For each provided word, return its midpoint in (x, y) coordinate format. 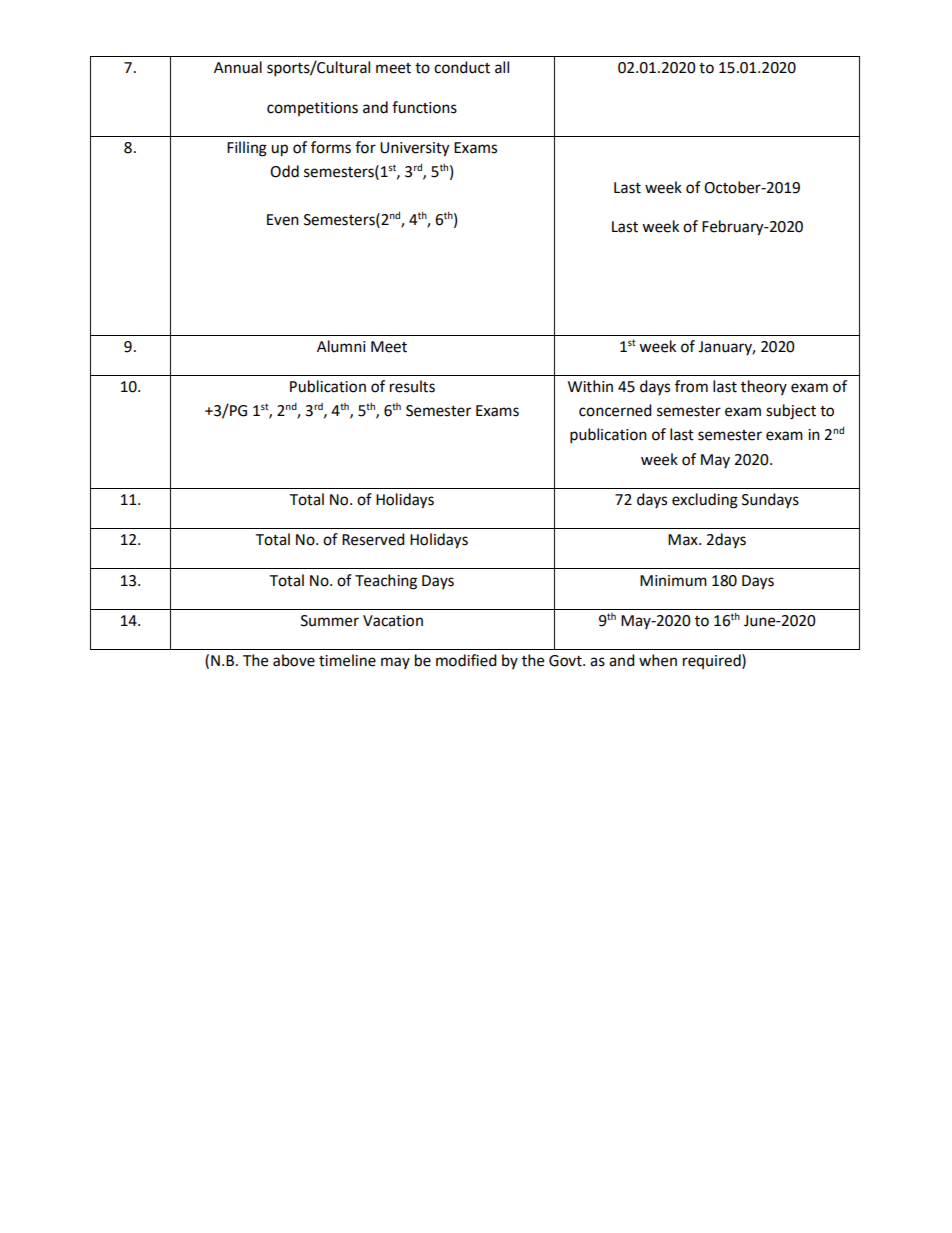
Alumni (341, 346)
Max (684, 540)
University (414, 149)
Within (590, 386)
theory (764, 387)
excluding (705, 501)
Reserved (373, 539)
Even (283, 220)
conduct (462, 67)
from (691, 386)
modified (466, 660)
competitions (312, 109)
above (294, 660)
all (502, 67)
